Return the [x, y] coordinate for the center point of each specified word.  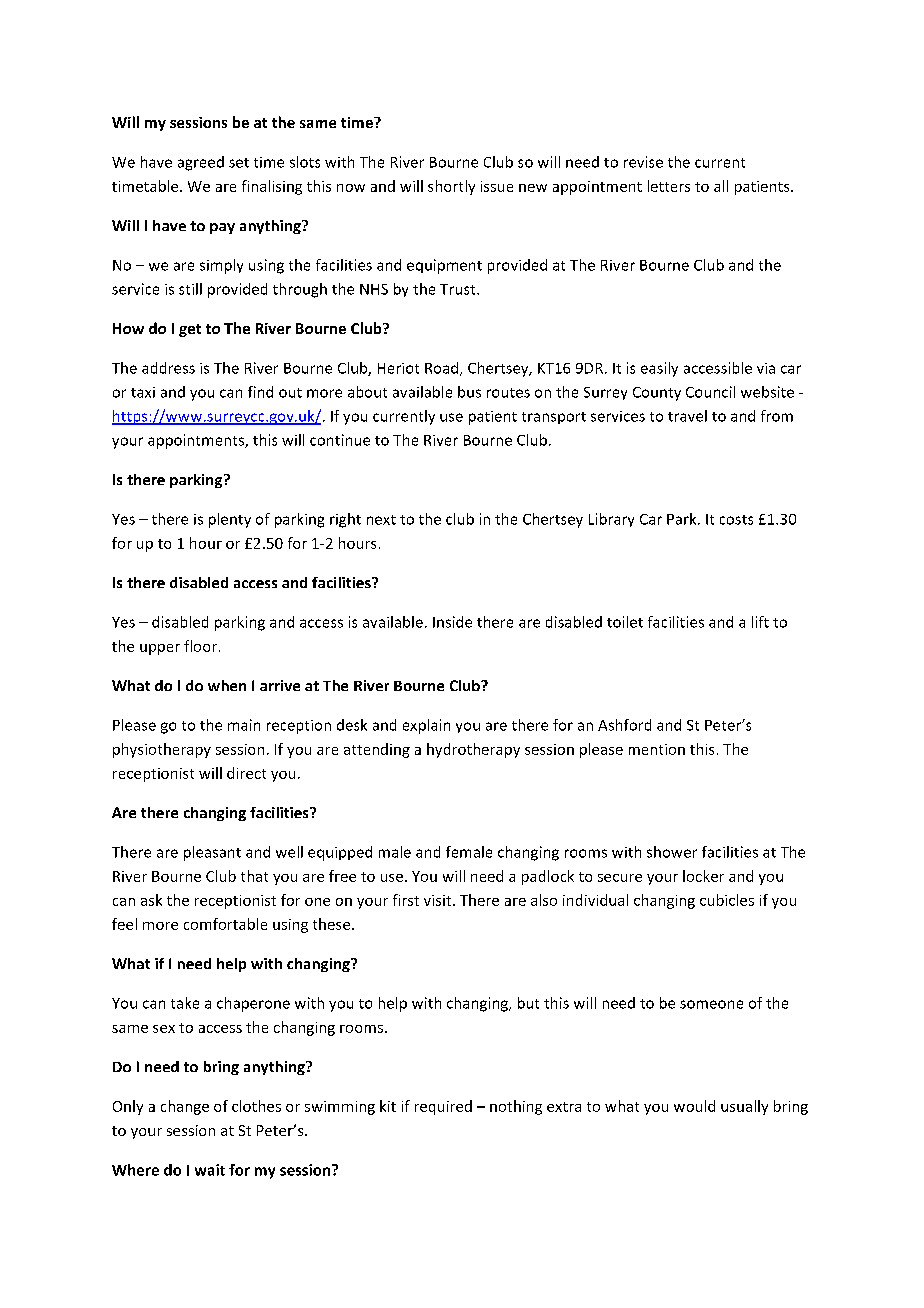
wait [210, 1170]
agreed [201, 163]
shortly [451, 187]
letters [669, 186]
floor [202, 646]
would [694, 1106]
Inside [452, 622]
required [443, 1107]
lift [760, 622]
